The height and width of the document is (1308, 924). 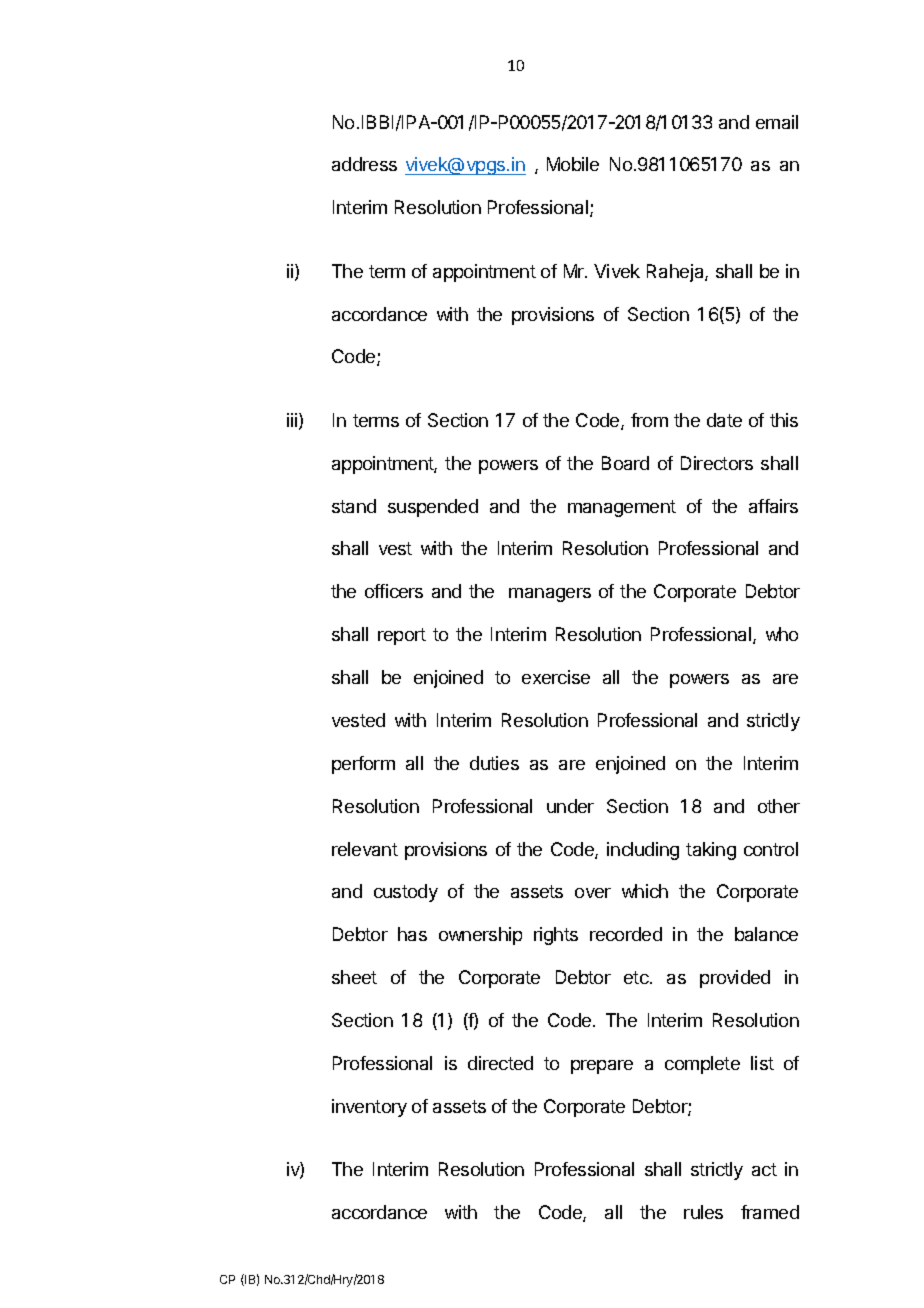 What do you see at coordinates (717, 463) in the document?
I see `Directors` at bounding box center [717, 463].
